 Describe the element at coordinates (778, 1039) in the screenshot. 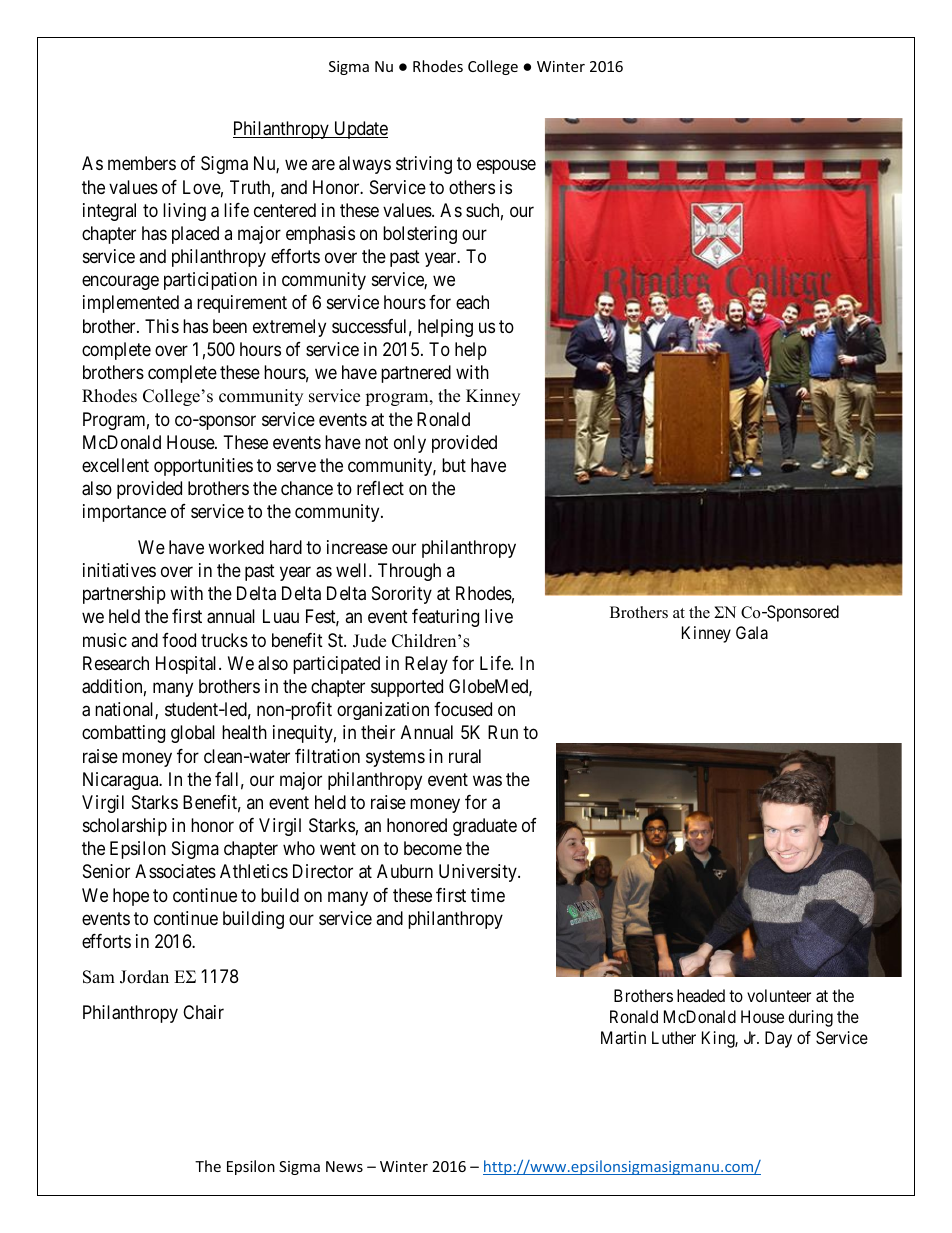

I see `Day` at that location.
